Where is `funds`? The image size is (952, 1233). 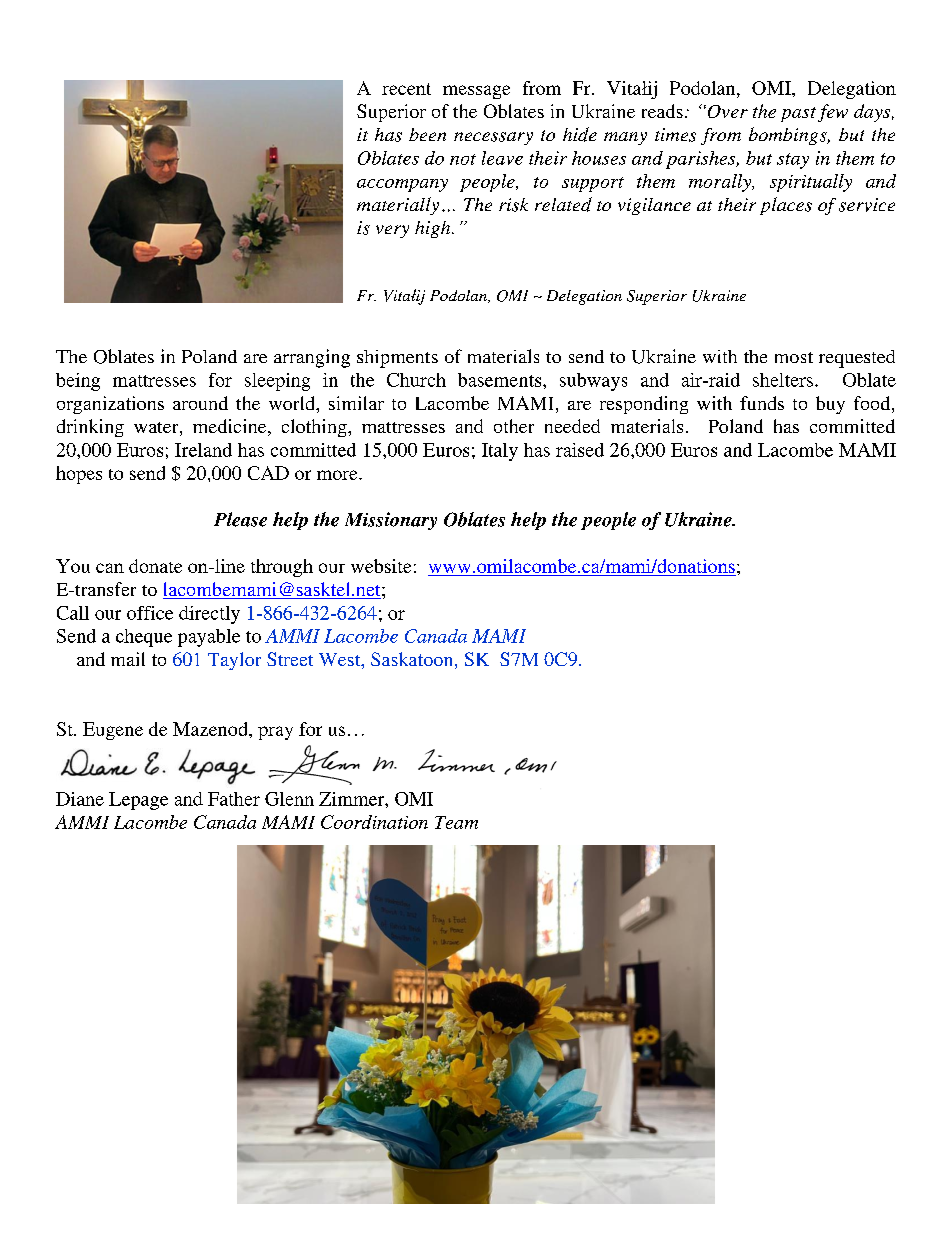 funds is located at coordinates (762, 403).
